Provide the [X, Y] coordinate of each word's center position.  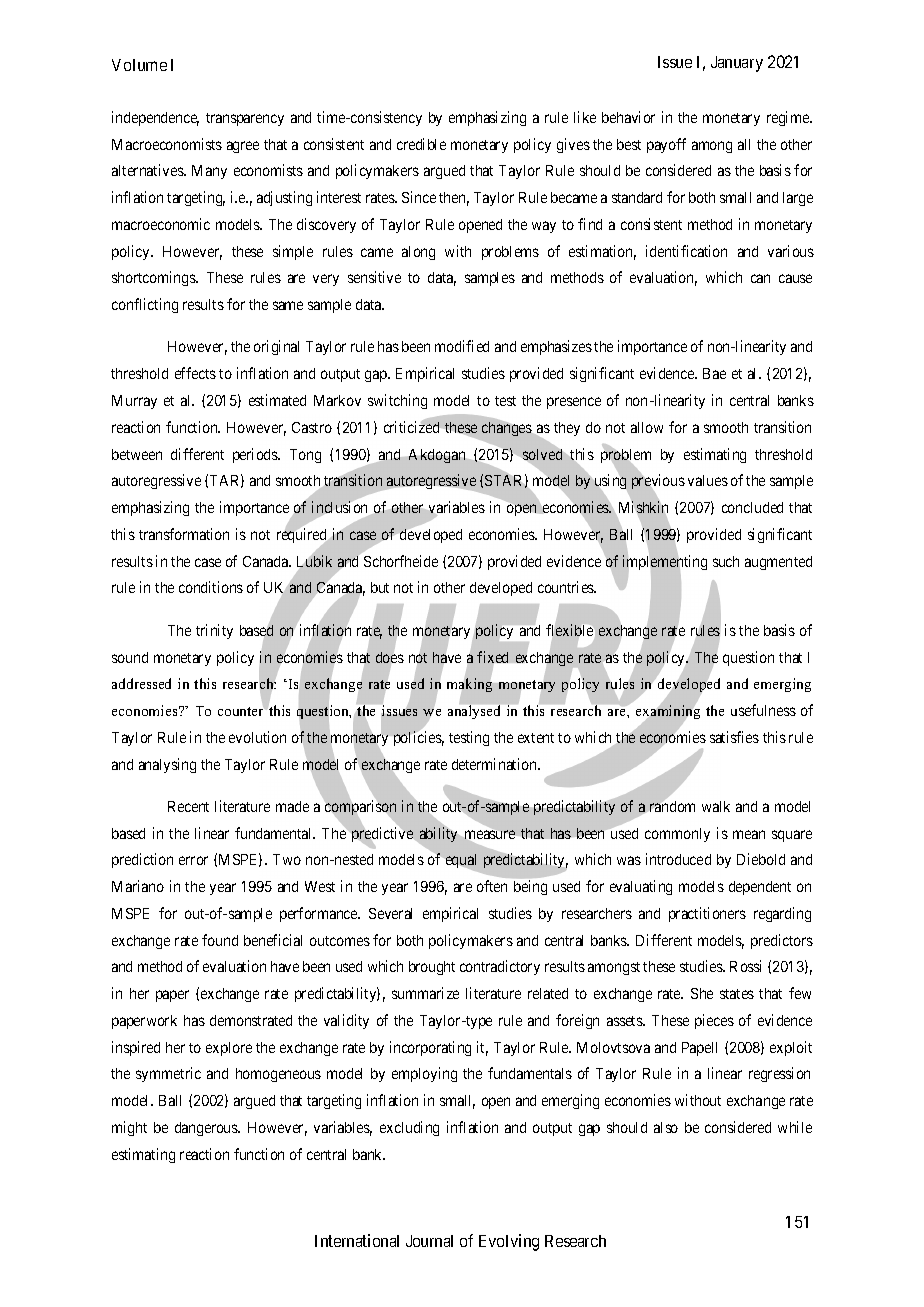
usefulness [763, 710]
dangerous [207, 1129]
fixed [494, 658]
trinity [214, 631]
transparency [245, 119]
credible [421, 144]
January [737, 64]
